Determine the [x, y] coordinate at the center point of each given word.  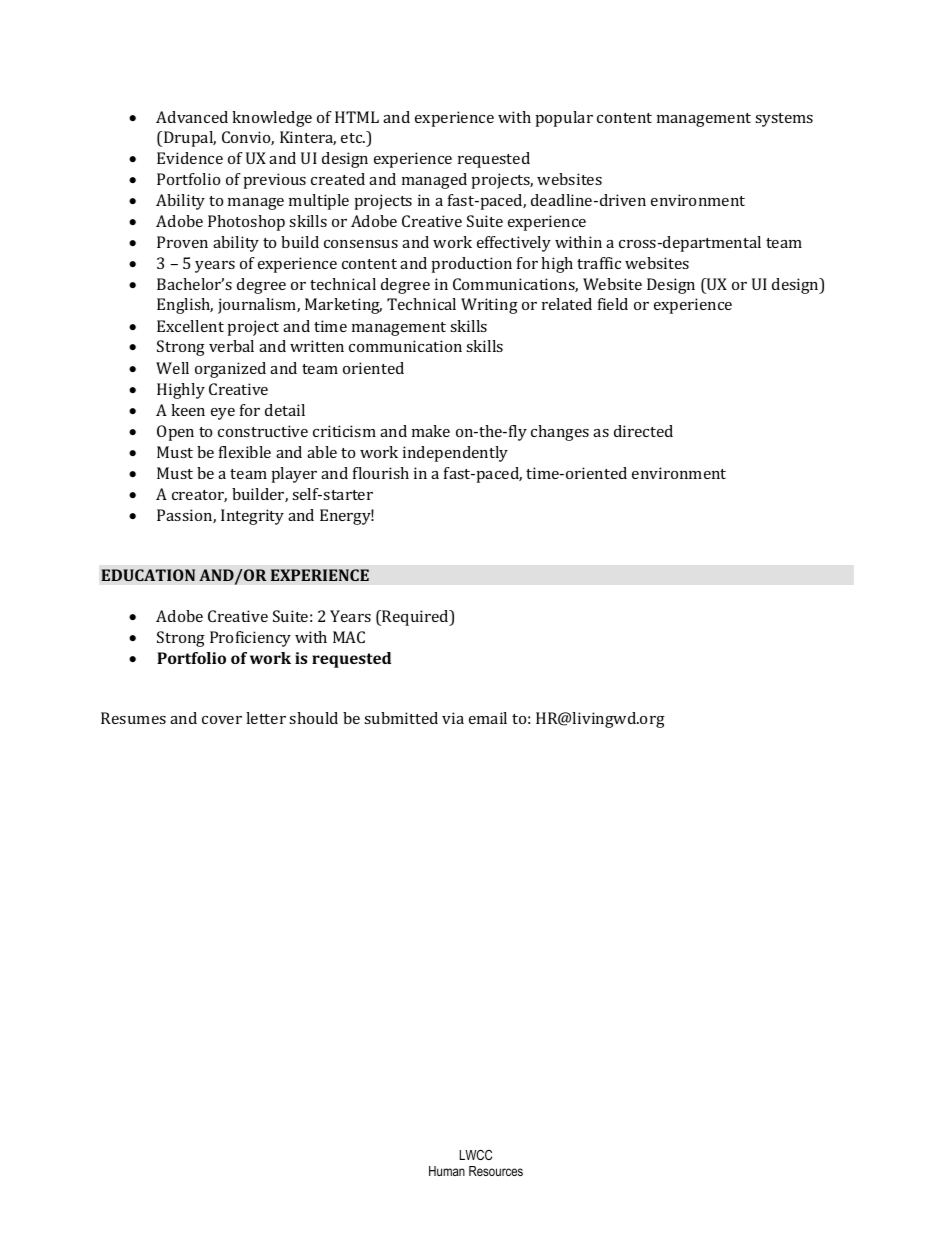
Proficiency [250, 639]
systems [784, 120]
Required [415, 618]
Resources [496, 1171]
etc [353, 138]
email [488, 718]
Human [447, 1171]
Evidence [190, 158]
